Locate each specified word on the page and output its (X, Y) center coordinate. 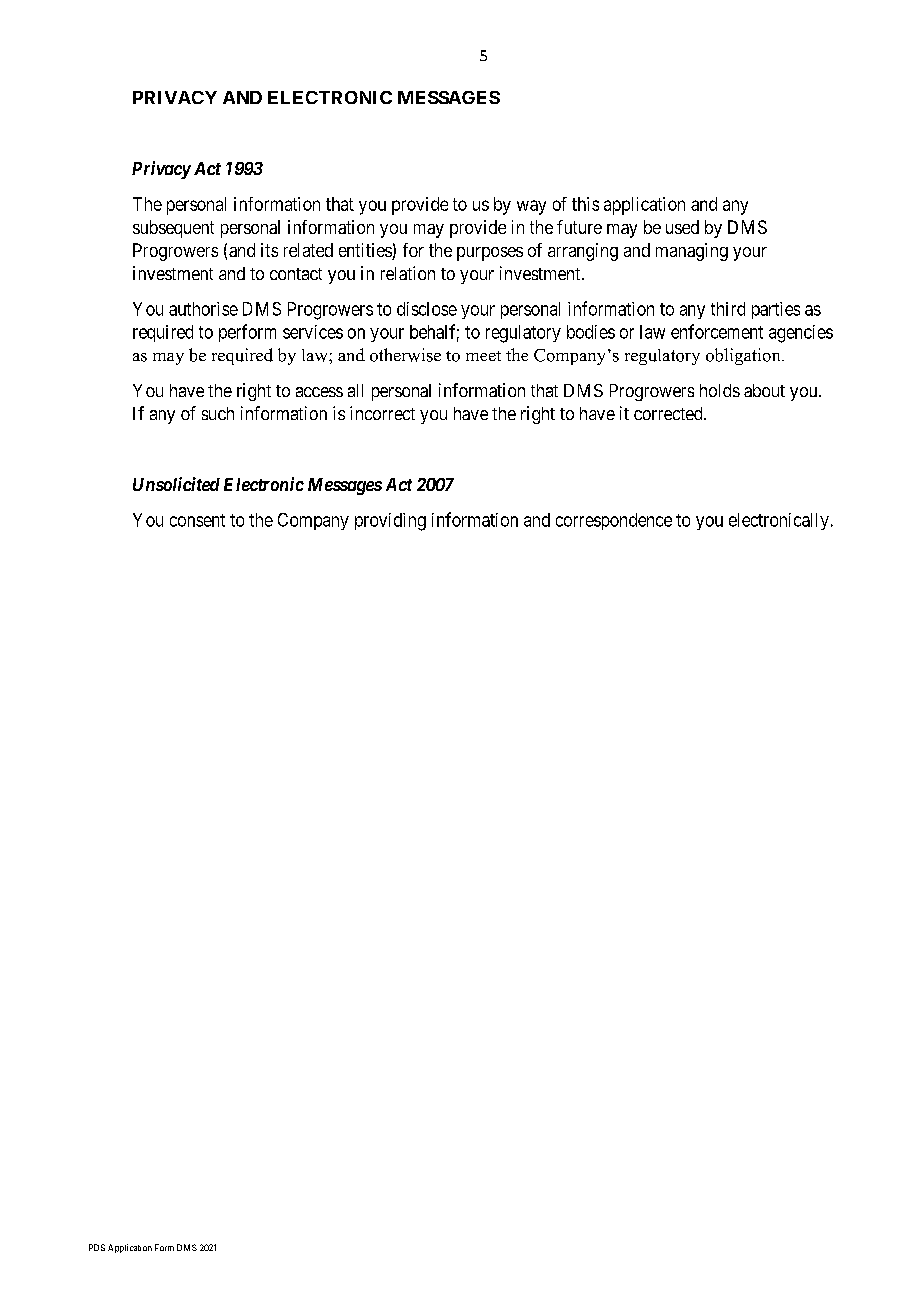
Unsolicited (176, 484)
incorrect (382, 413)
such (218, 413)
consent (197, 520)
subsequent (173, 229)
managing (692, 252)
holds (720, 390)
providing (390, 522)
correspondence (614, 521)
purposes (490, 254)
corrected (669, 413)
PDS (97, 1247)
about (764, 390)
